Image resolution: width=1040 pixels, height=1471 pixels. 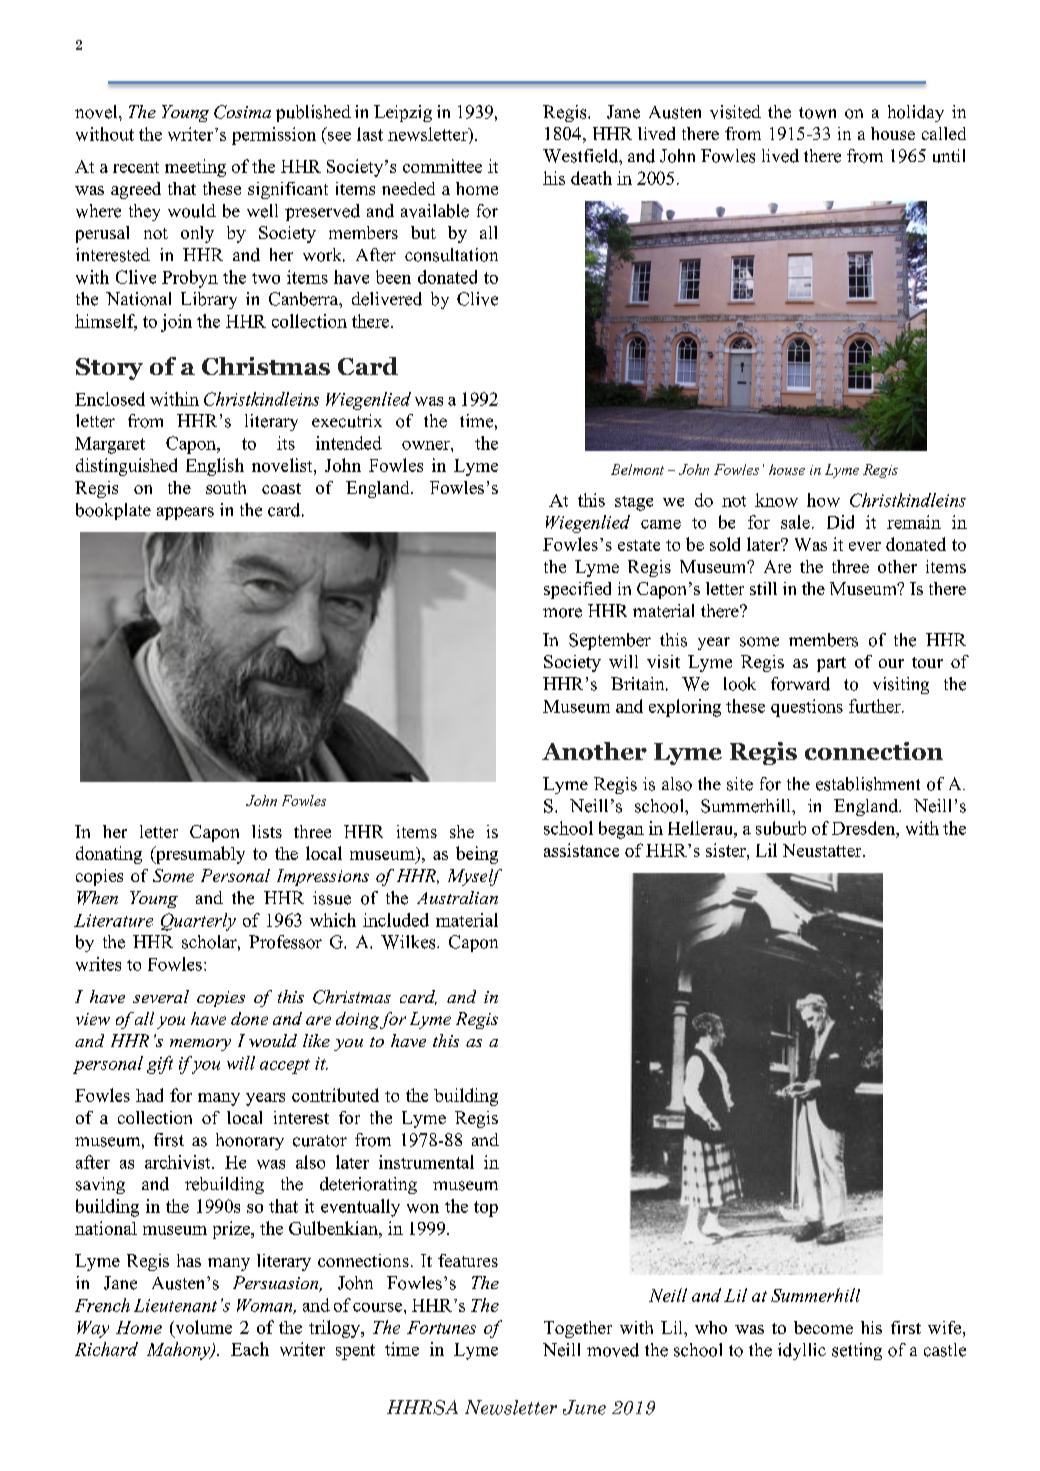 What do you see at coordinates (857, 1351) in the document?
I see `setting` at bounding box center [857, 1351].
